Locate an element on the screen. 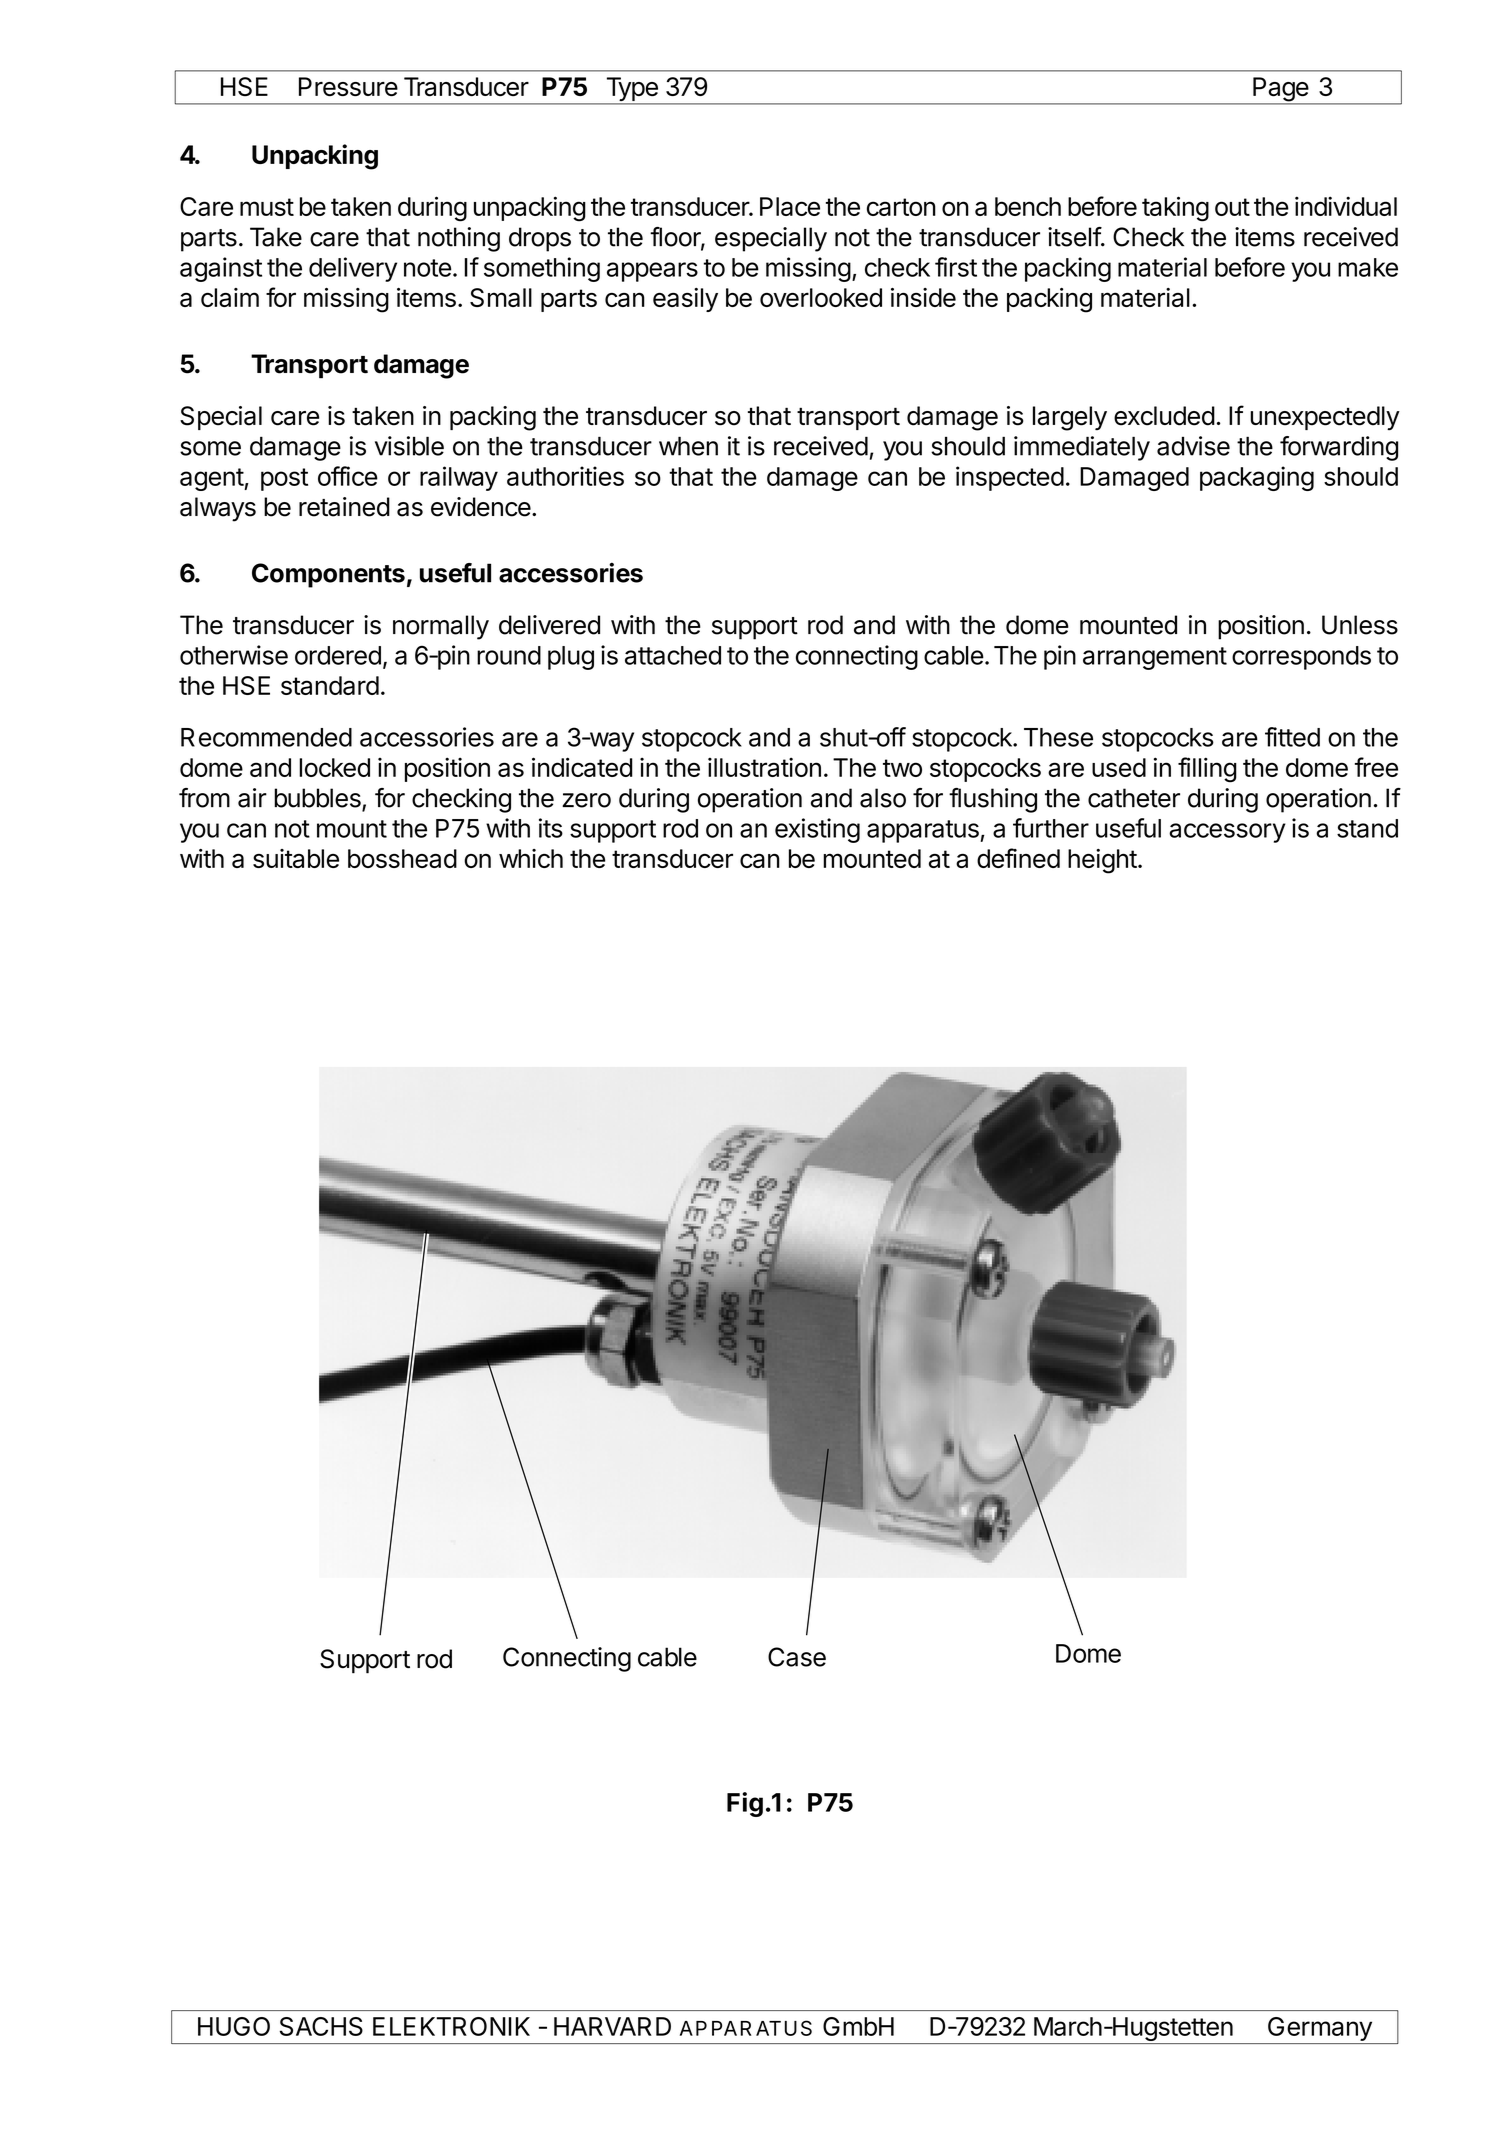  attached is located at coordinates (673, 655).
